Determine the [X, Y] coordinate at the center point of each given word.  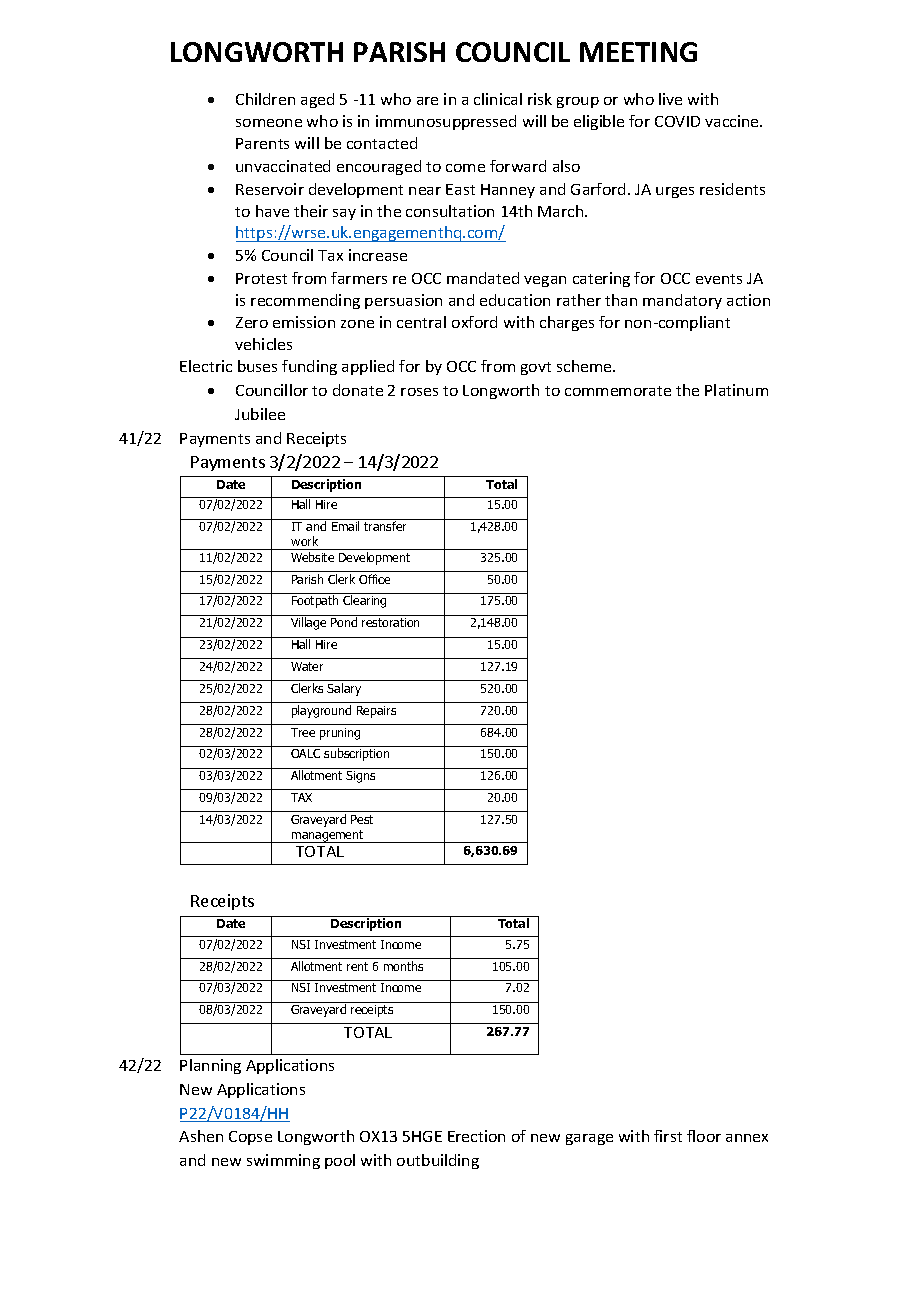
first [668, 1136]
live [670, 99]
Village [308, 623]
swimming [283, 1161]
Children [265, 99]
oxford [474, 322]
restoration [390, 622]
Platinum [736, 390]
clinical [498, 99]
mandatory [682, 301]
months [403, 966]
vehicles [263, 344]
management [328, 836]
